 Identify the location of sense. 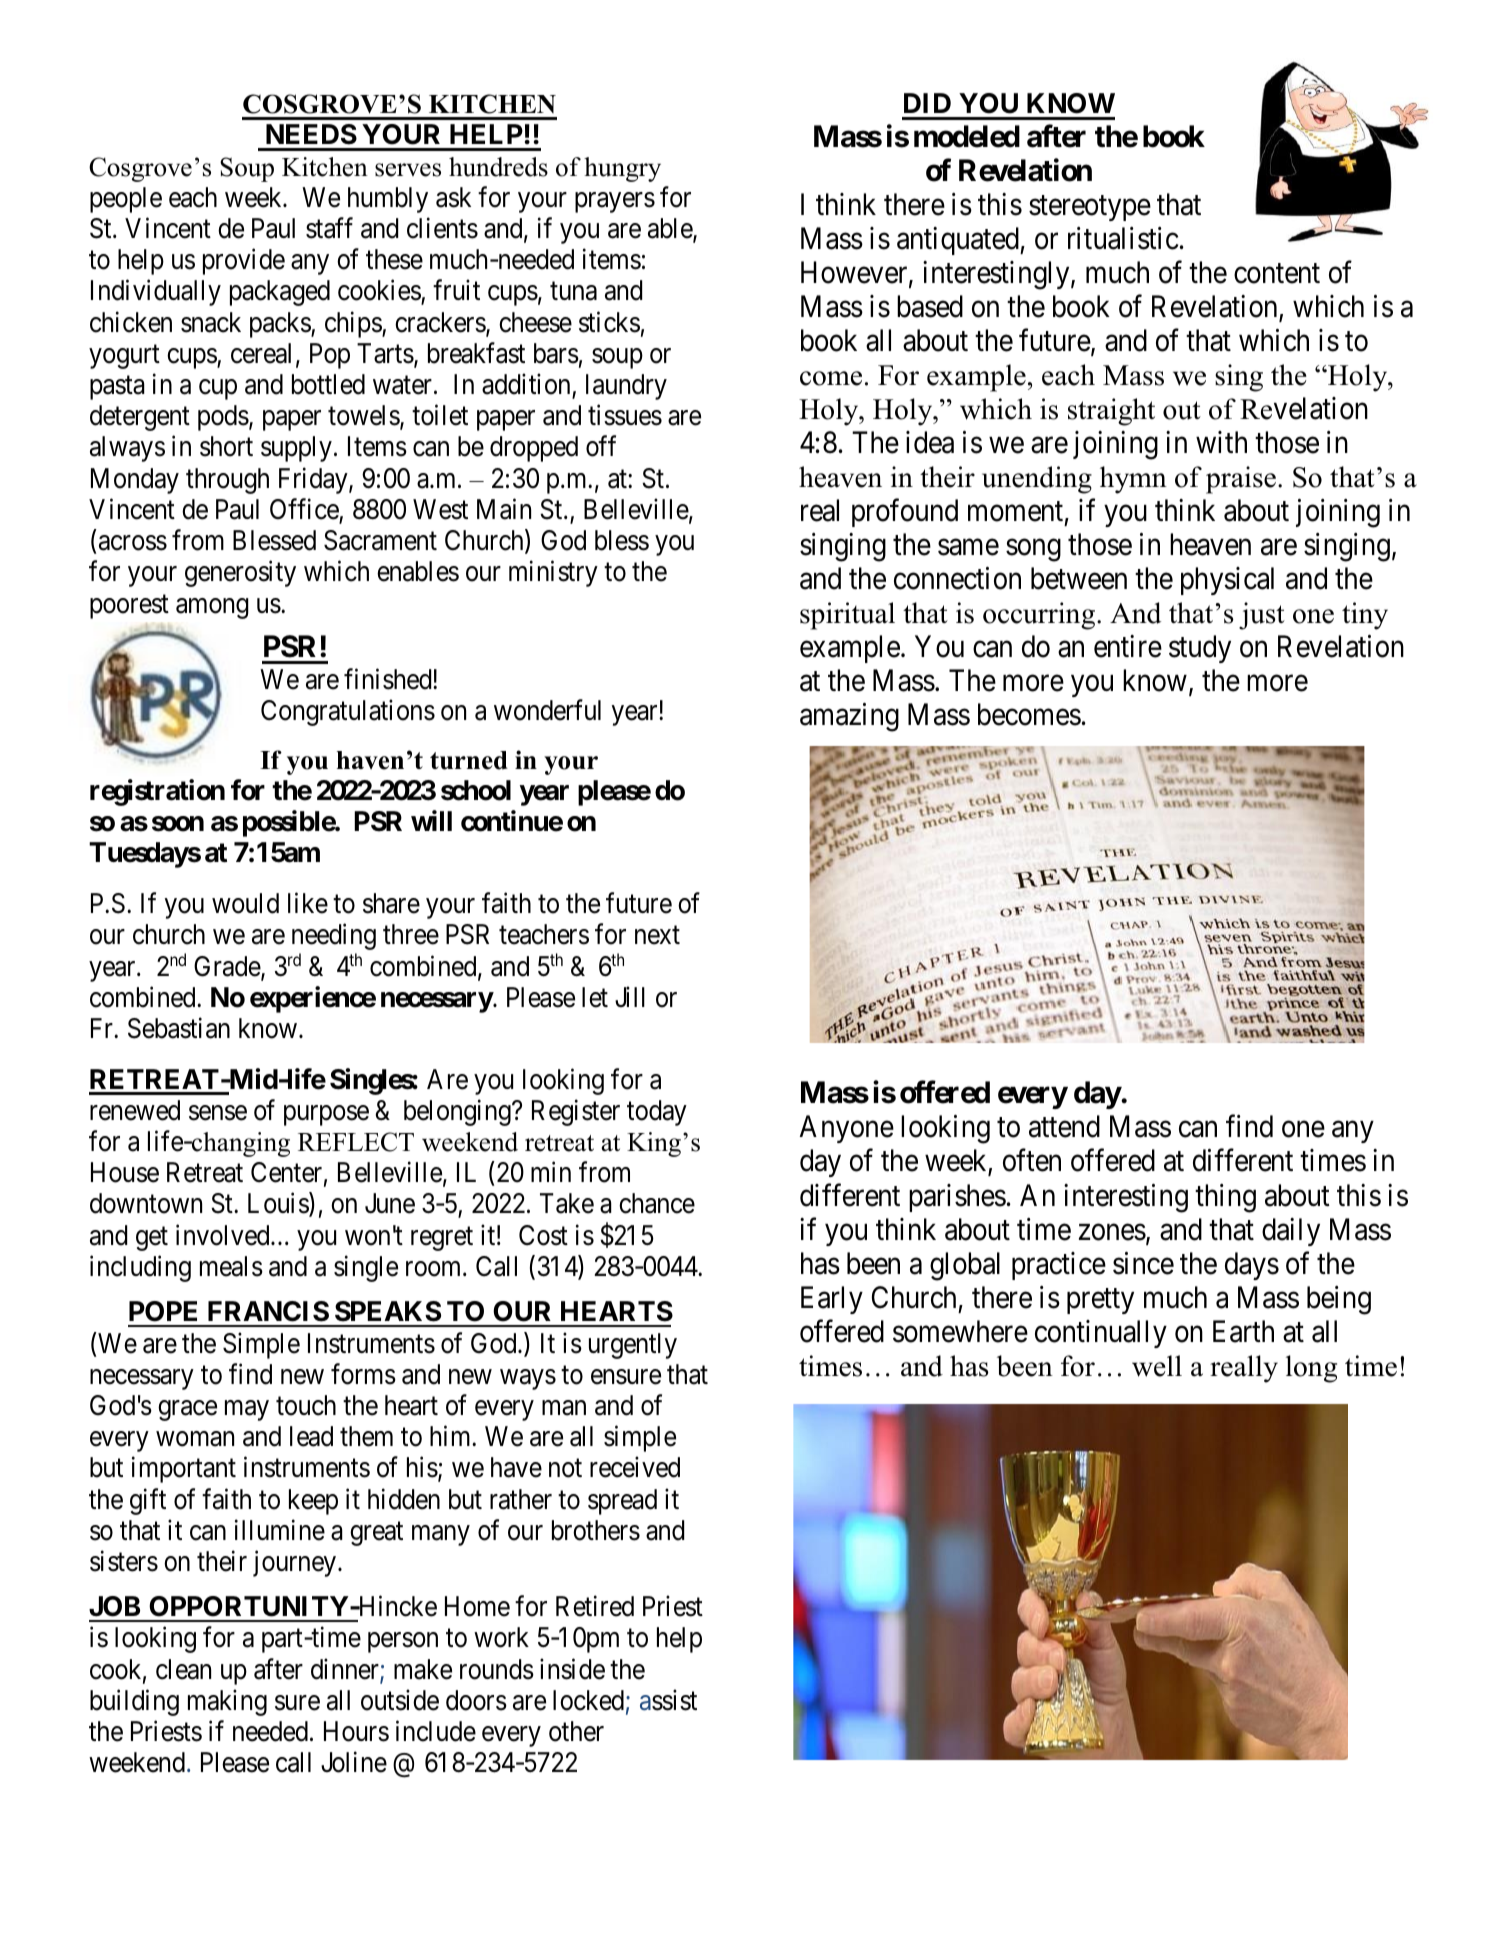
(218, 1113).
